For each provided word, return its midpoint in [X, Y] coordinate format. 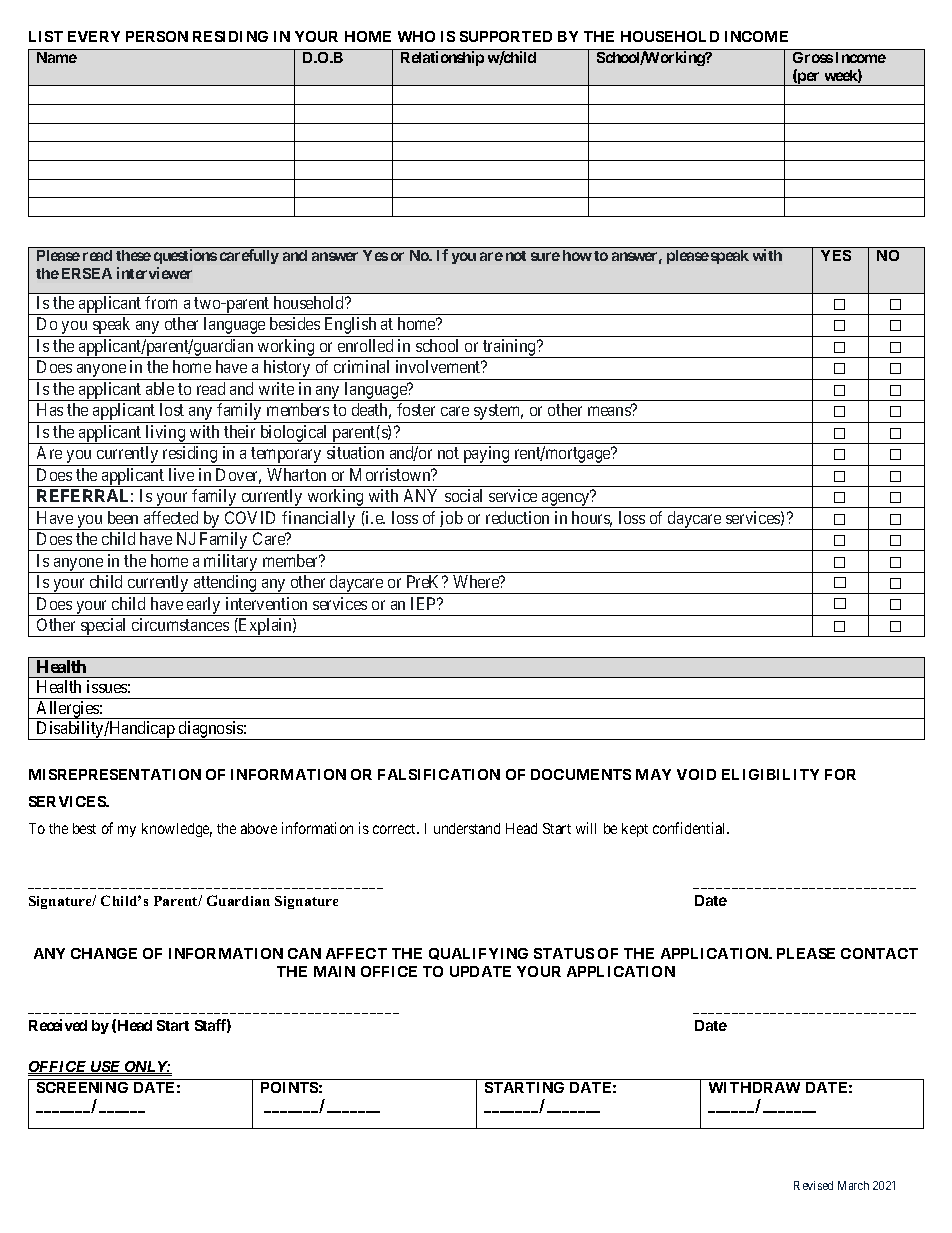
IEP [425, 603]
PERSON [157, 36]
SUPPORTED [506, 36]
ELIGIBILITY [770, 774]
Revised [813, 1185]
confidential [691, 828]
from [161, 302]
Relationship [442, 58]
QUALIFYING [478, 954]
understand [467, 828]
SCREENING [82, 1087]
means [610, 411]
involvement [439, 366]
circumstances [180, 624]
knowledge [177, 830]
